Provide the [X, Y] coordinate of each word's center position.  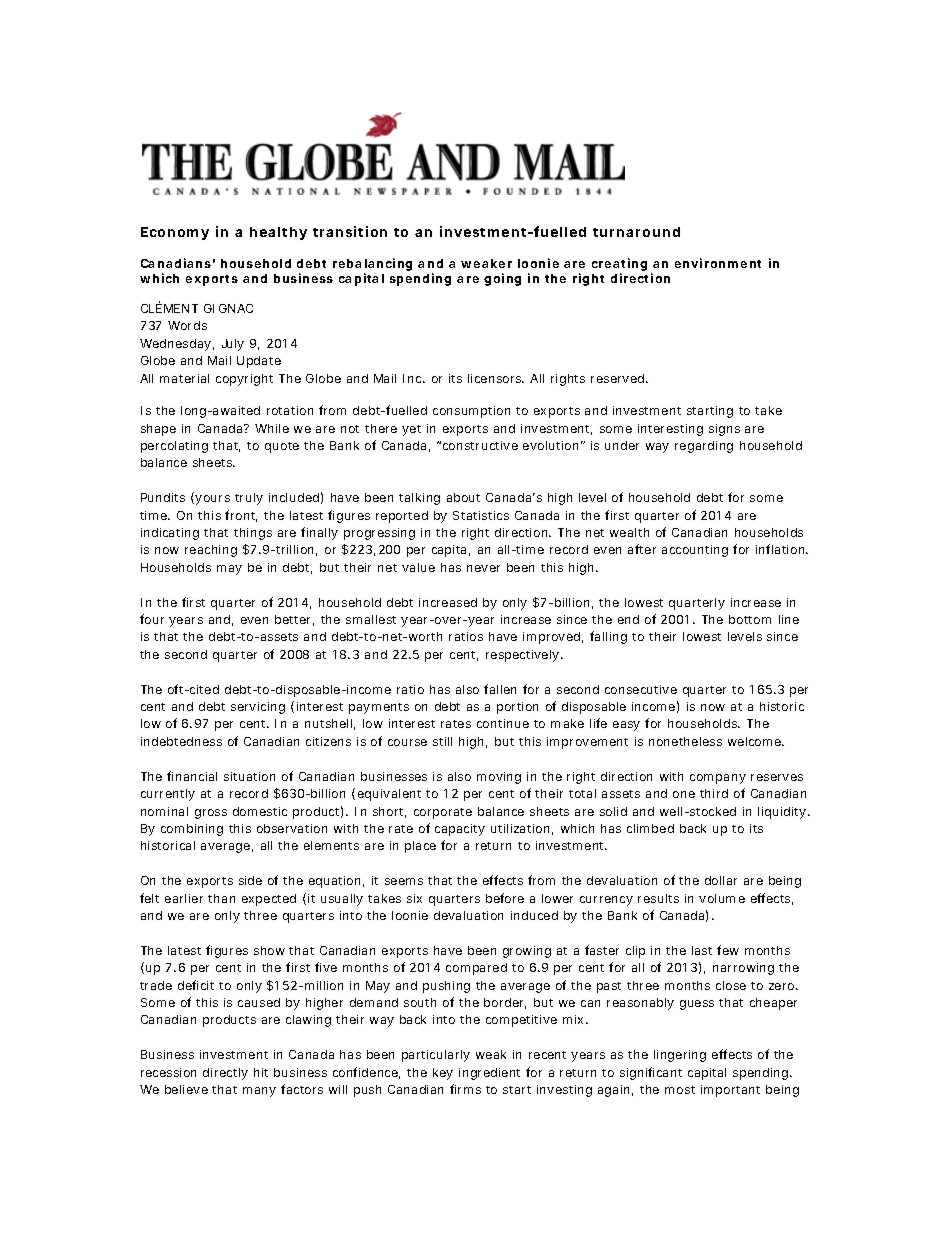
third [714, 793]
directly [225, 1074]
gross [211, 814]
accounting [695, 551]
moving [499, 778]
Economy [175, 233]
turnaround [636, 232]
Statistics [481, 515]
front [241, 516]
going [502, 279]
